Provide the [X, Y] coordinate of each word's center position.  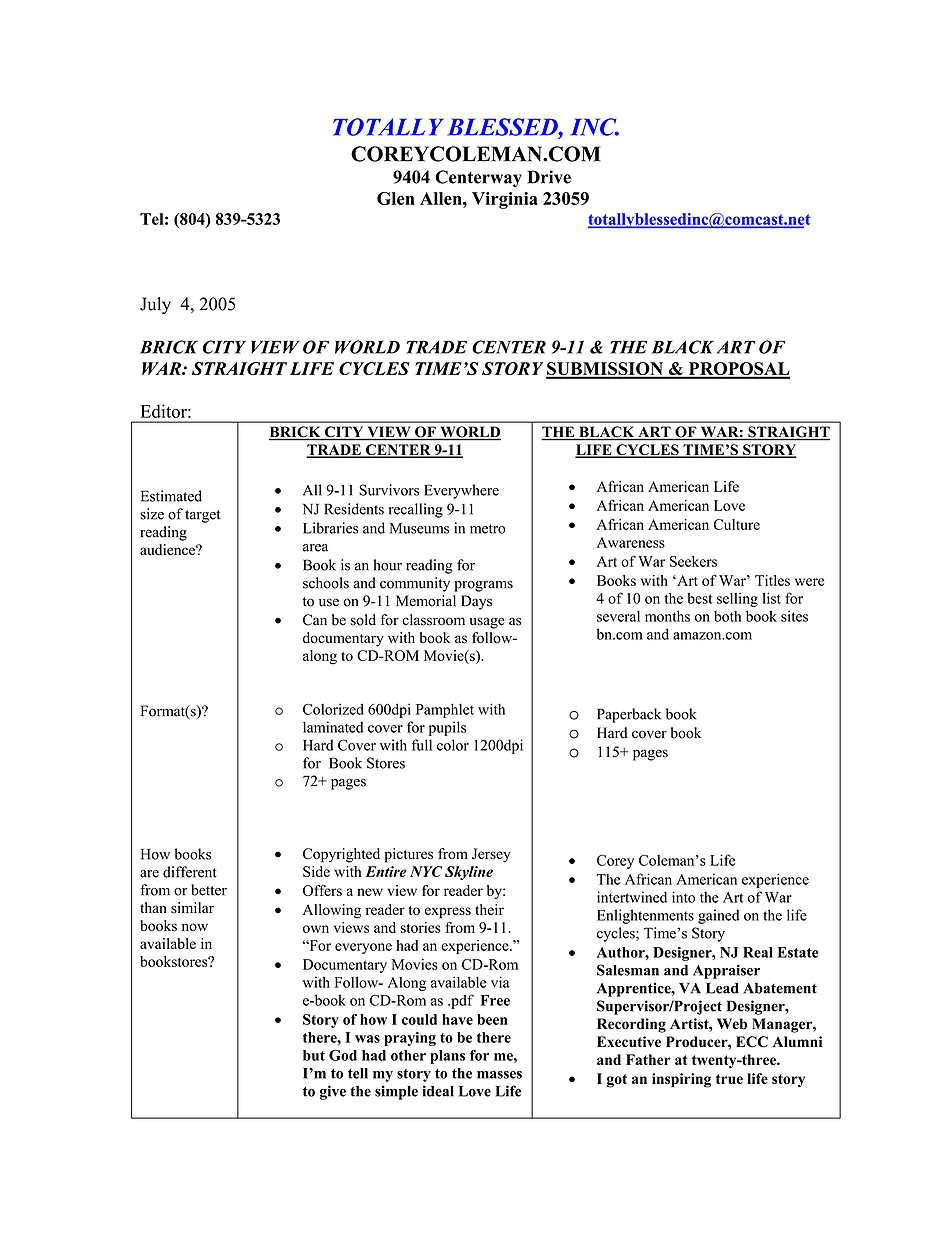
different [190, 872]
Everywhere [461, 491]
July [155, 305]
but [314, 1055]
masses [499, 1075]
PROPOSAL [738, 370]
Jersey [491, 855]
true [729, 1079]
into [683, 897]
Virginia [505, 200]
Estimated [171, 496]
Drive [549, 177]
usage [487, 623]
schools [326, 583]
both [727, 616]
